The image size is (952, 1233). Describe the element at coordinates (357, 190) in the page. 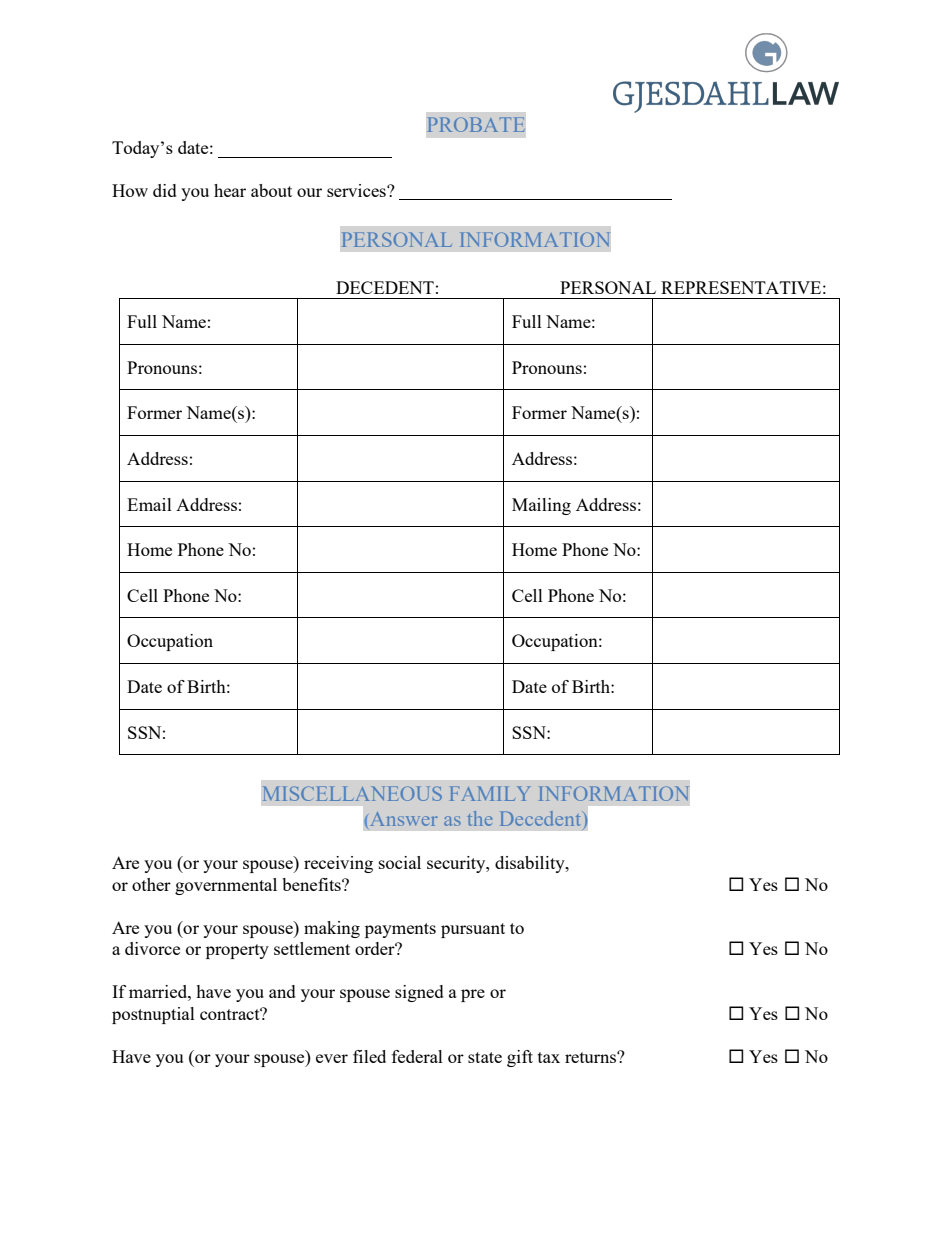

I see `services` at that location.
